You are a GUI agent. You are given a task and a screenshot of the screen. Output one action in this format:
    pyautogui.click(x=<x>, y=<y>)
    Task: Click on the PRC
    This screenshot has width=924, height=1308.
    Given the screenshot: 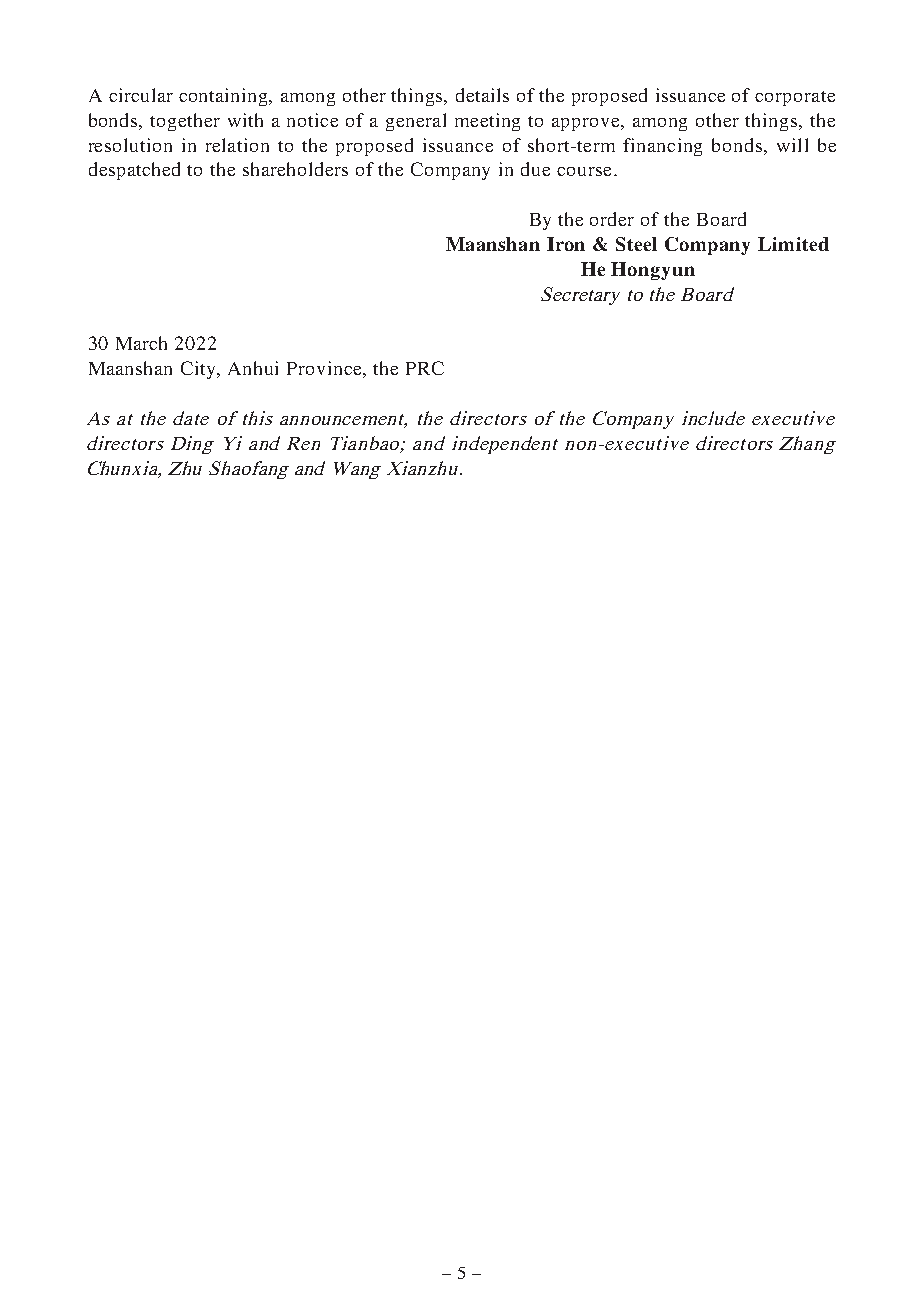 What is the action you would take?
    pyautogui.click(x=425, y=368)
